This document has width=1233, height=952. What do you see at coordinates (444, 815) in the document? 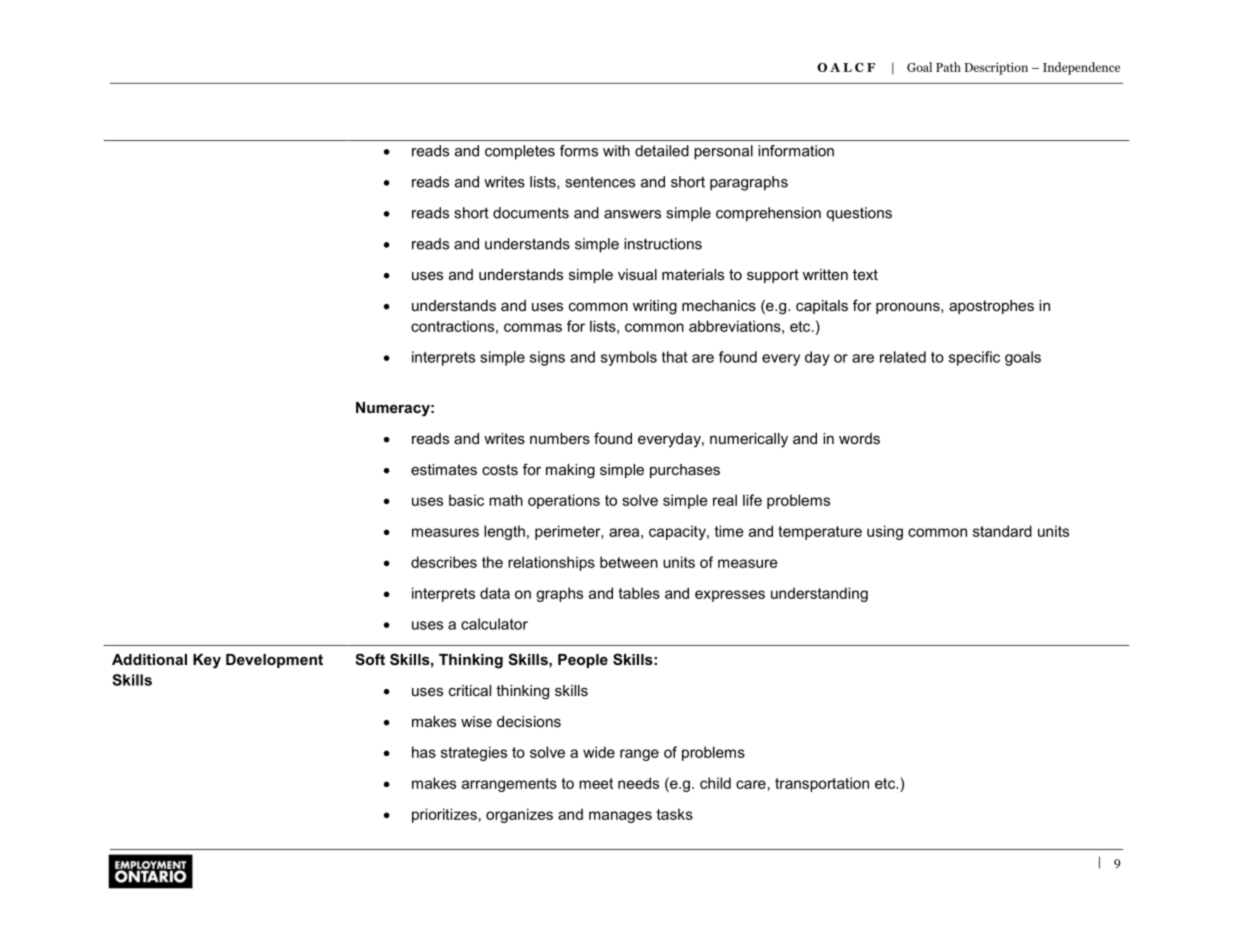
I see `prioritizes` at bounding box center [444, 815].
